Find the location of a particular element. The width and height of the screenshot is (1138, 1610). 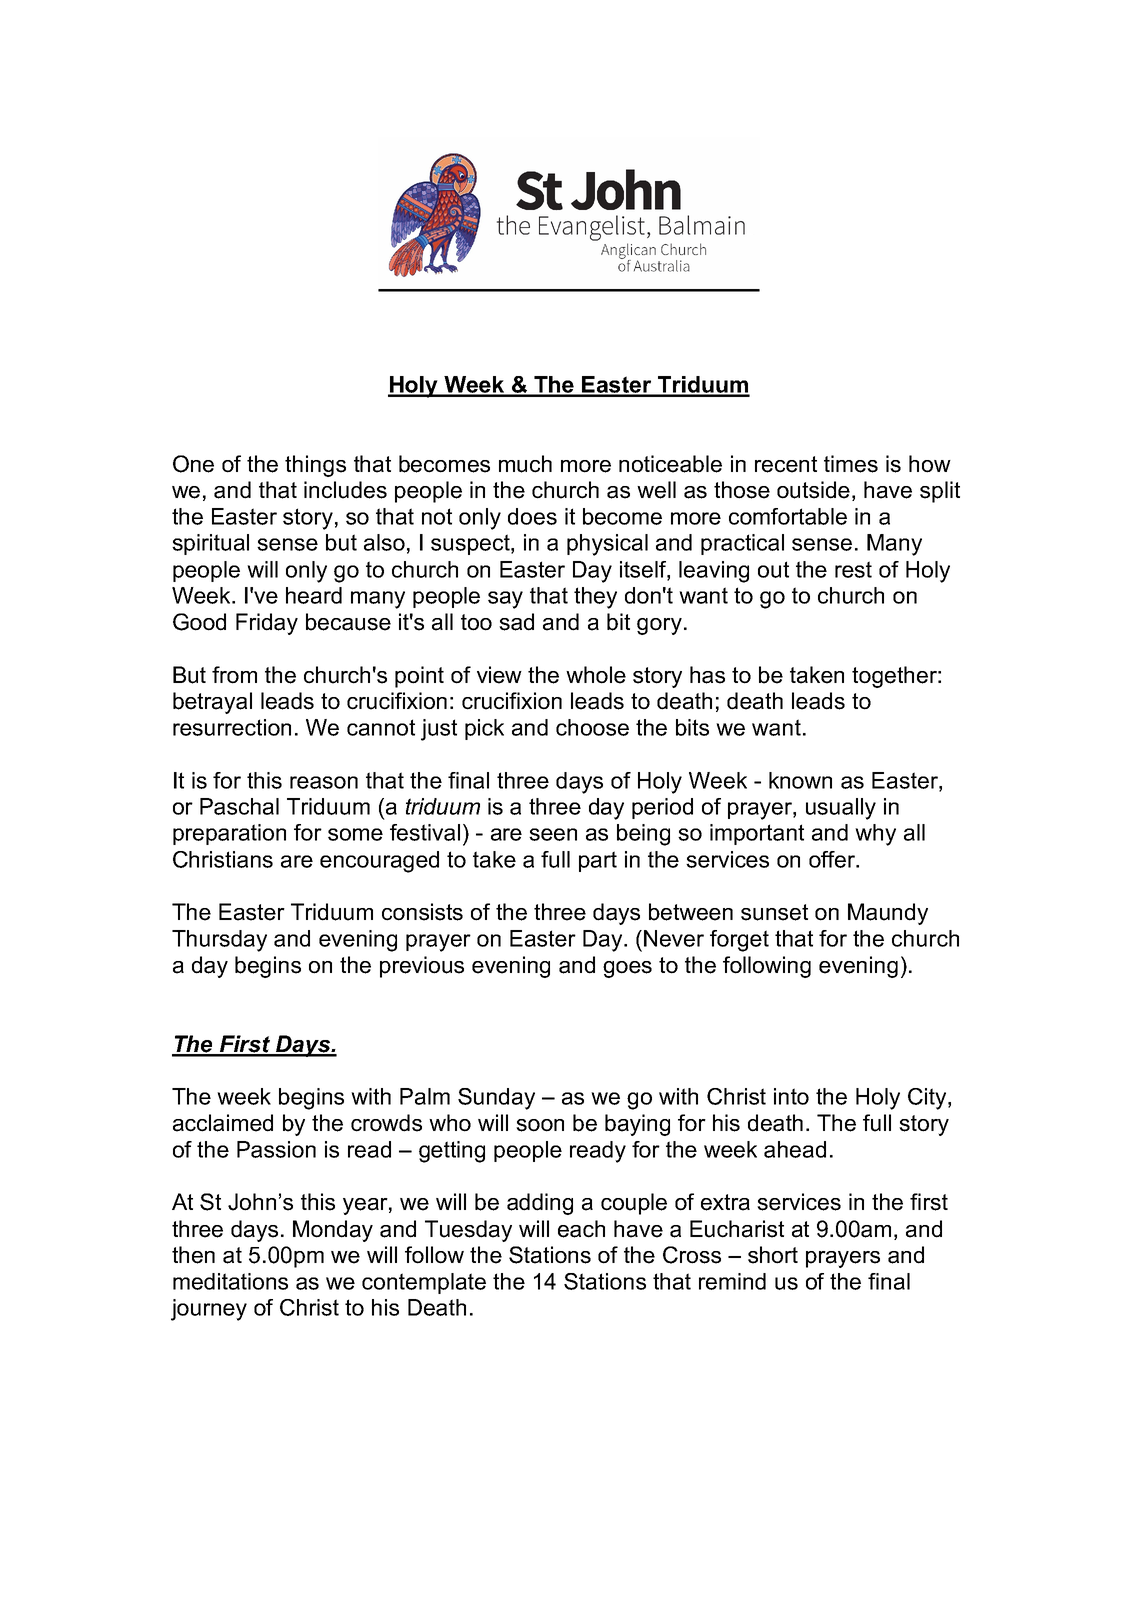

into is located at coordinates (791, 1096).
